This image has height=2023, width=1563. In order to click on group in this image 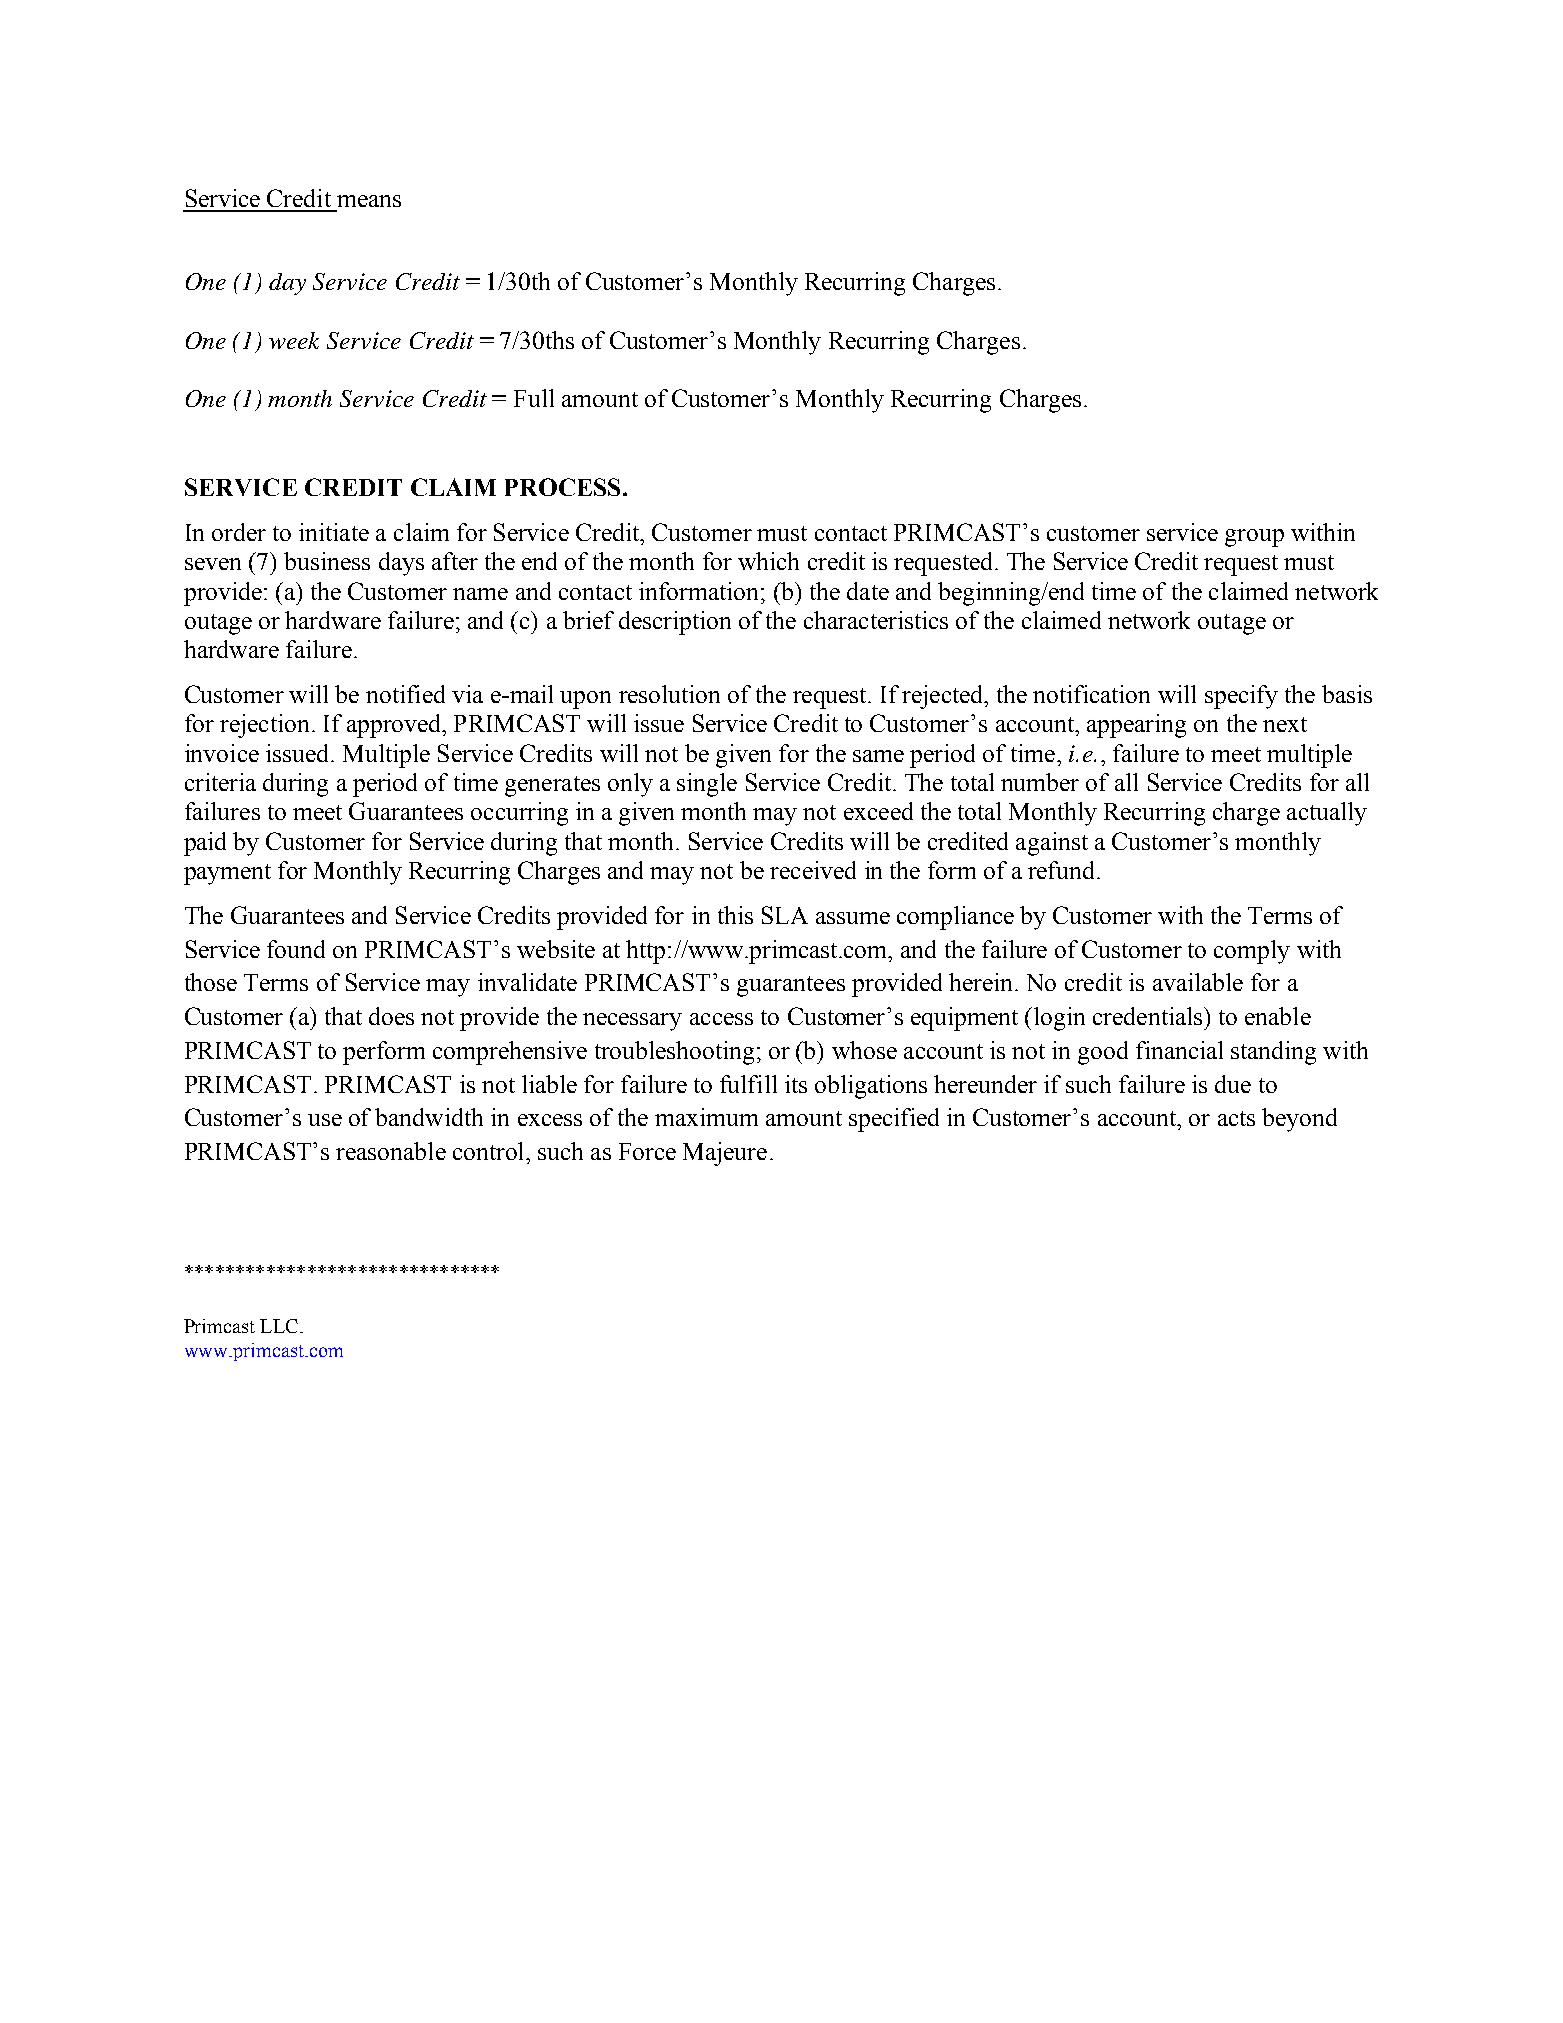, I will do `click(1254, 538)`.
